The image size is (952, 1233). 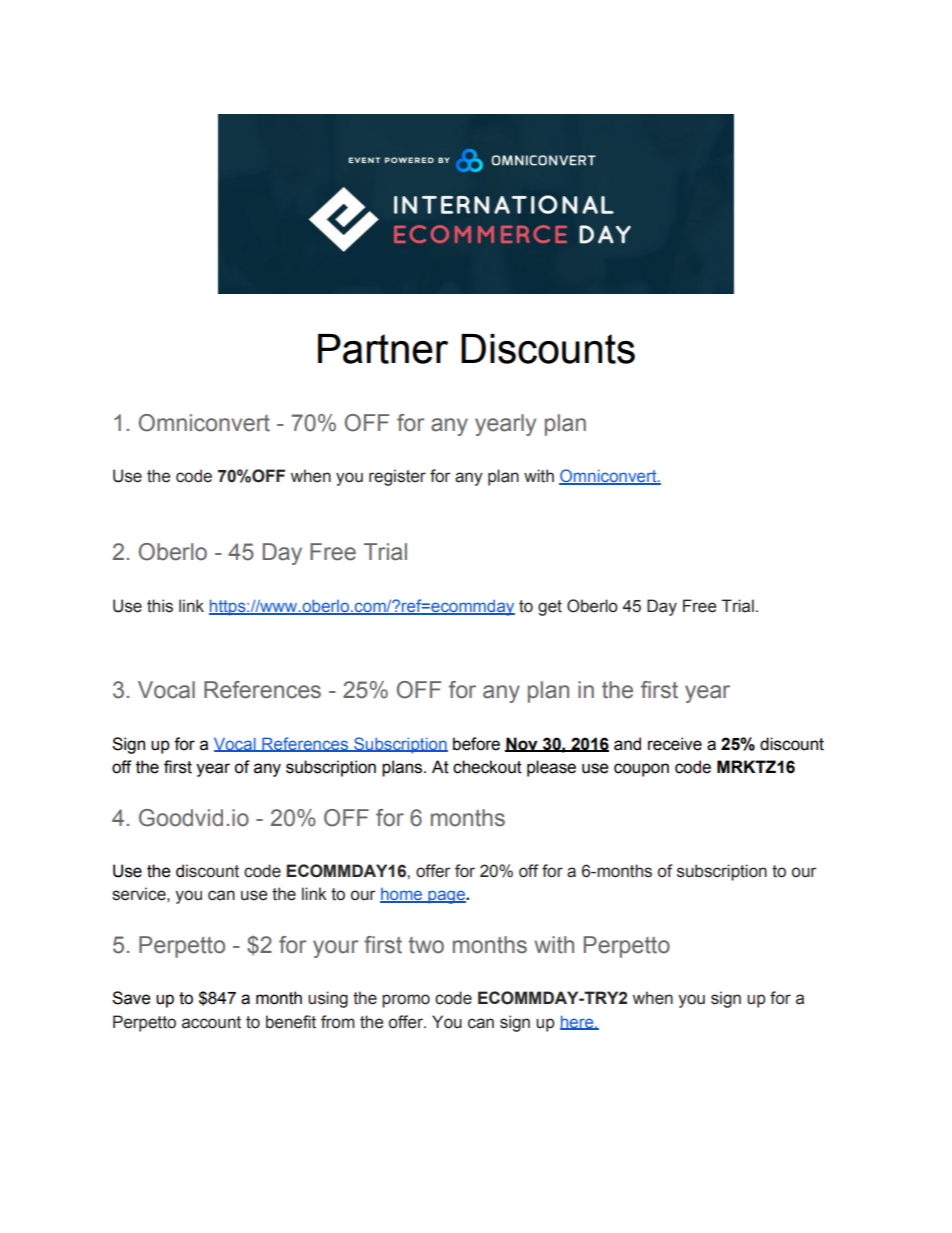 I want to click on account, so click(x=211, y=1022).
